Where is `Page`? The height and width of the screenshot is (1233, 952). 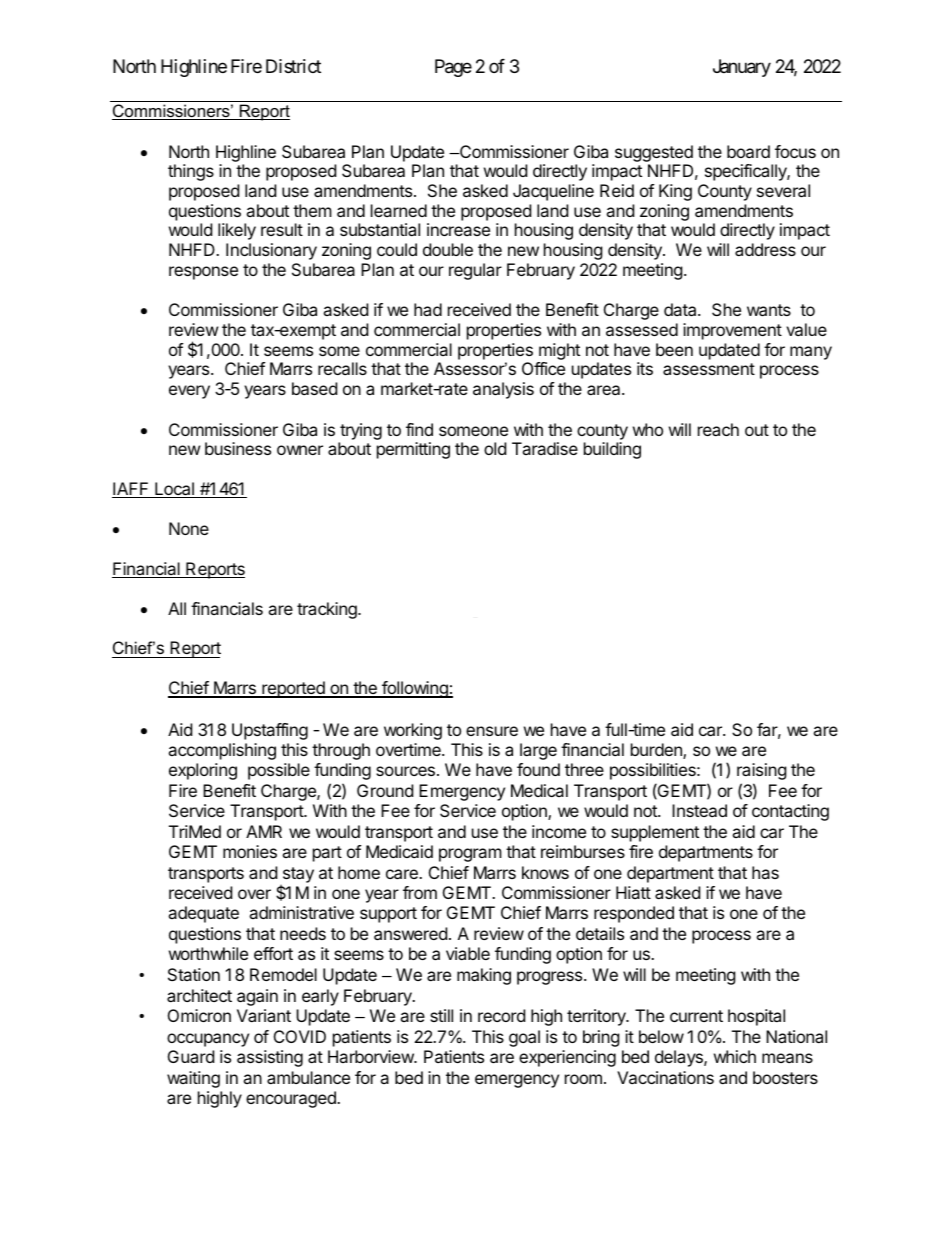
Page is located at coordinates (453, 68).
